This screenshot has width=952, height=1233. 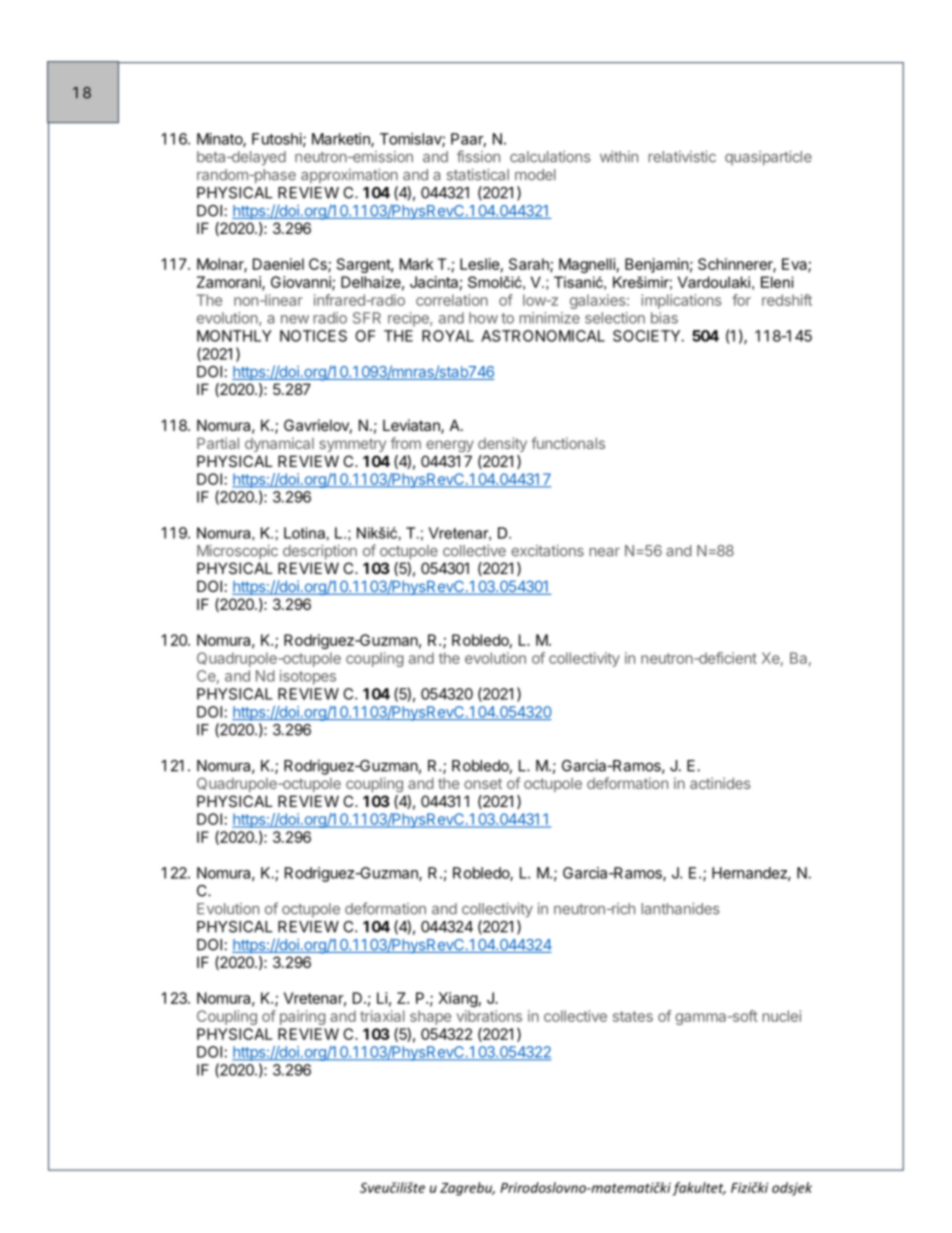 What do you see at coordinates (430, 1017) in the screenshot?
I see `shape` at bounding box center [430, 1017].
